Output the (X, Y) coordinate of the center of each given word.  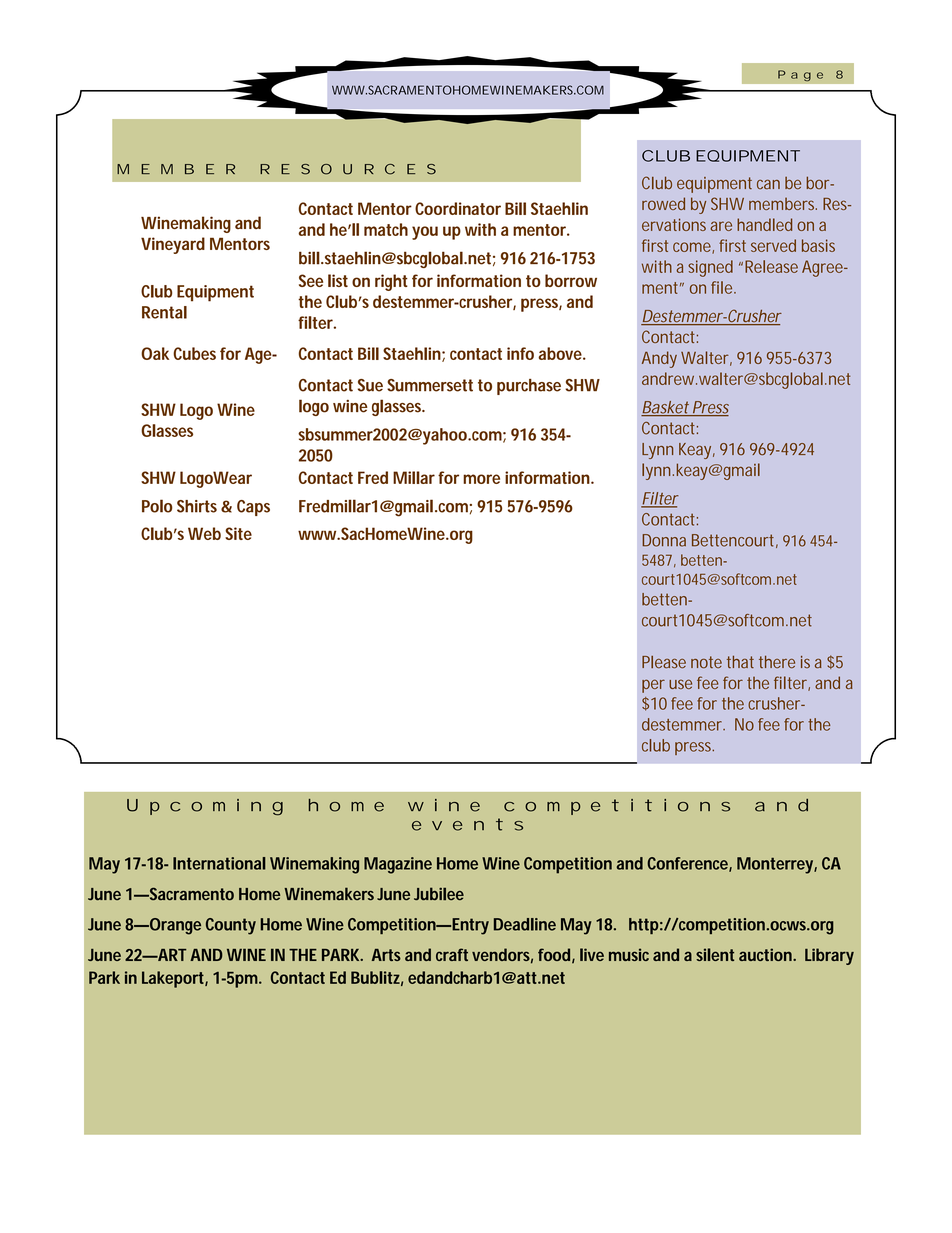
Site (238, 533)
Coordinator (458, 208)
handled (764, 224)
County (231, 926)
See (311, 280)
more (481, 479)
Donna (664, 540)
